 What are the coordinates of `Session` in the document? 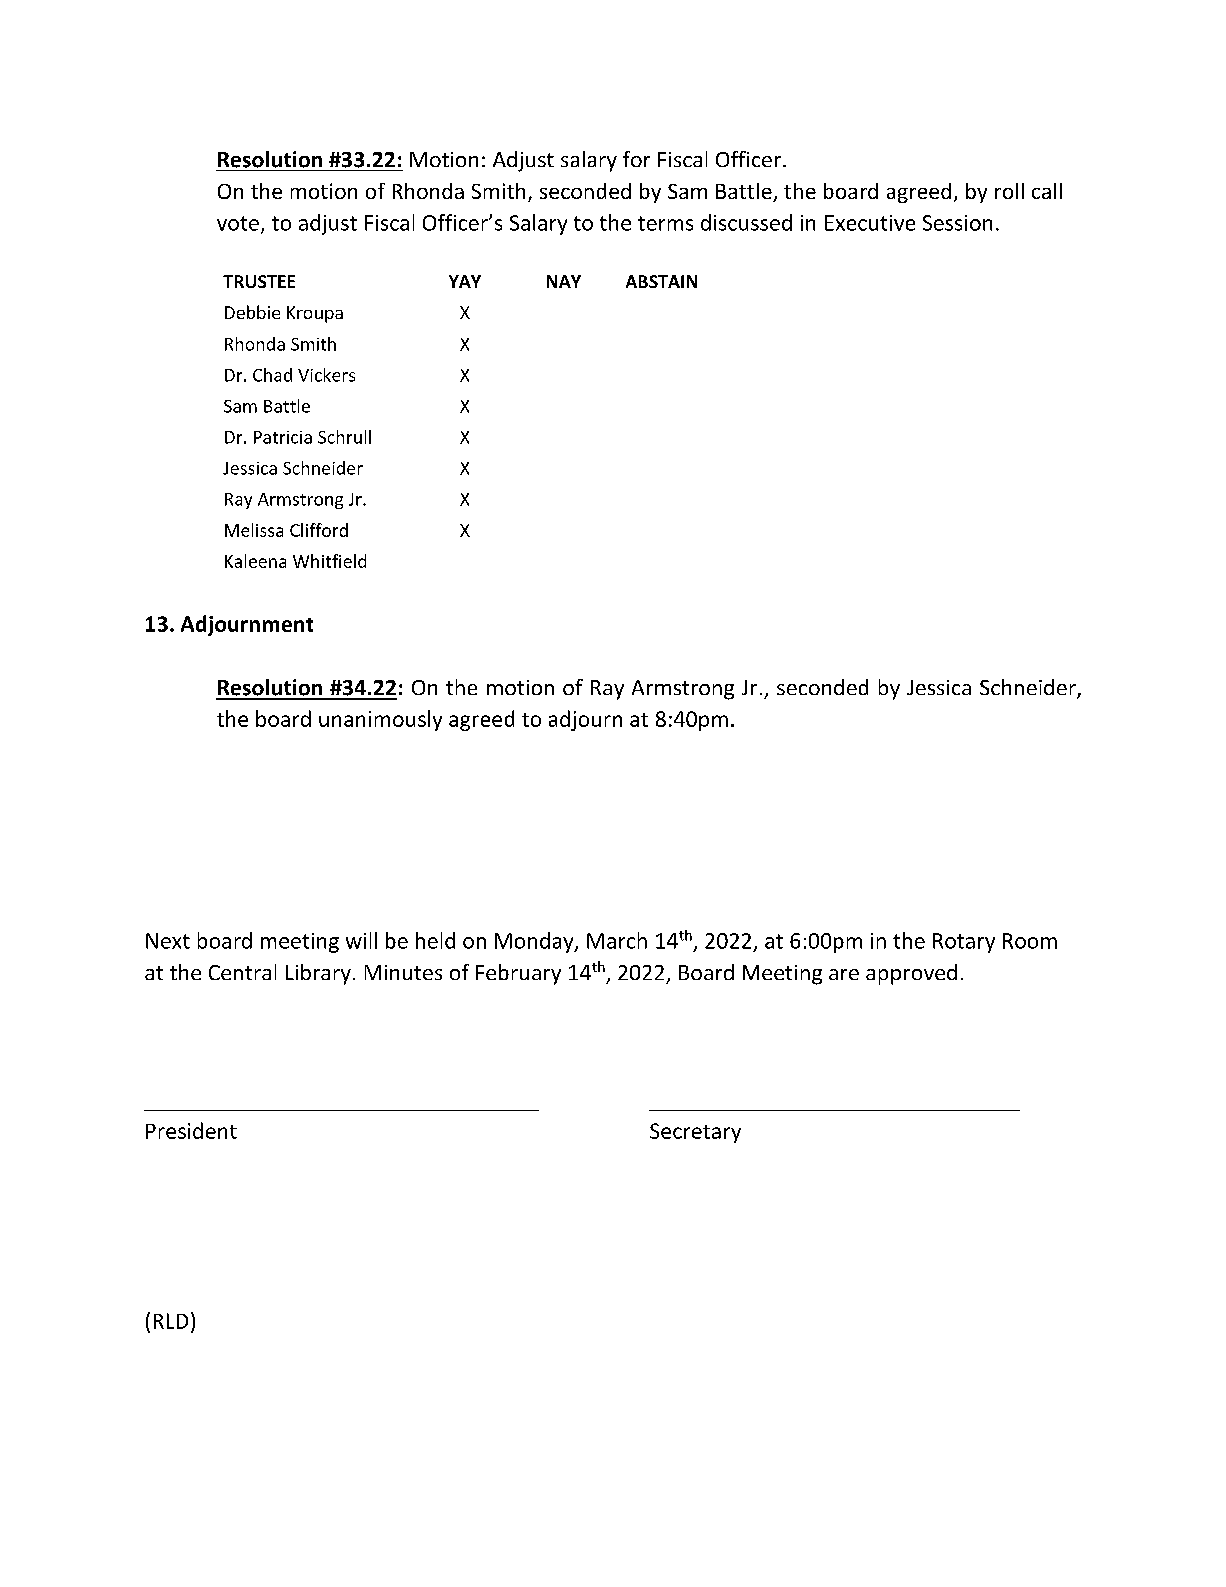 It's located at (957, 223).
